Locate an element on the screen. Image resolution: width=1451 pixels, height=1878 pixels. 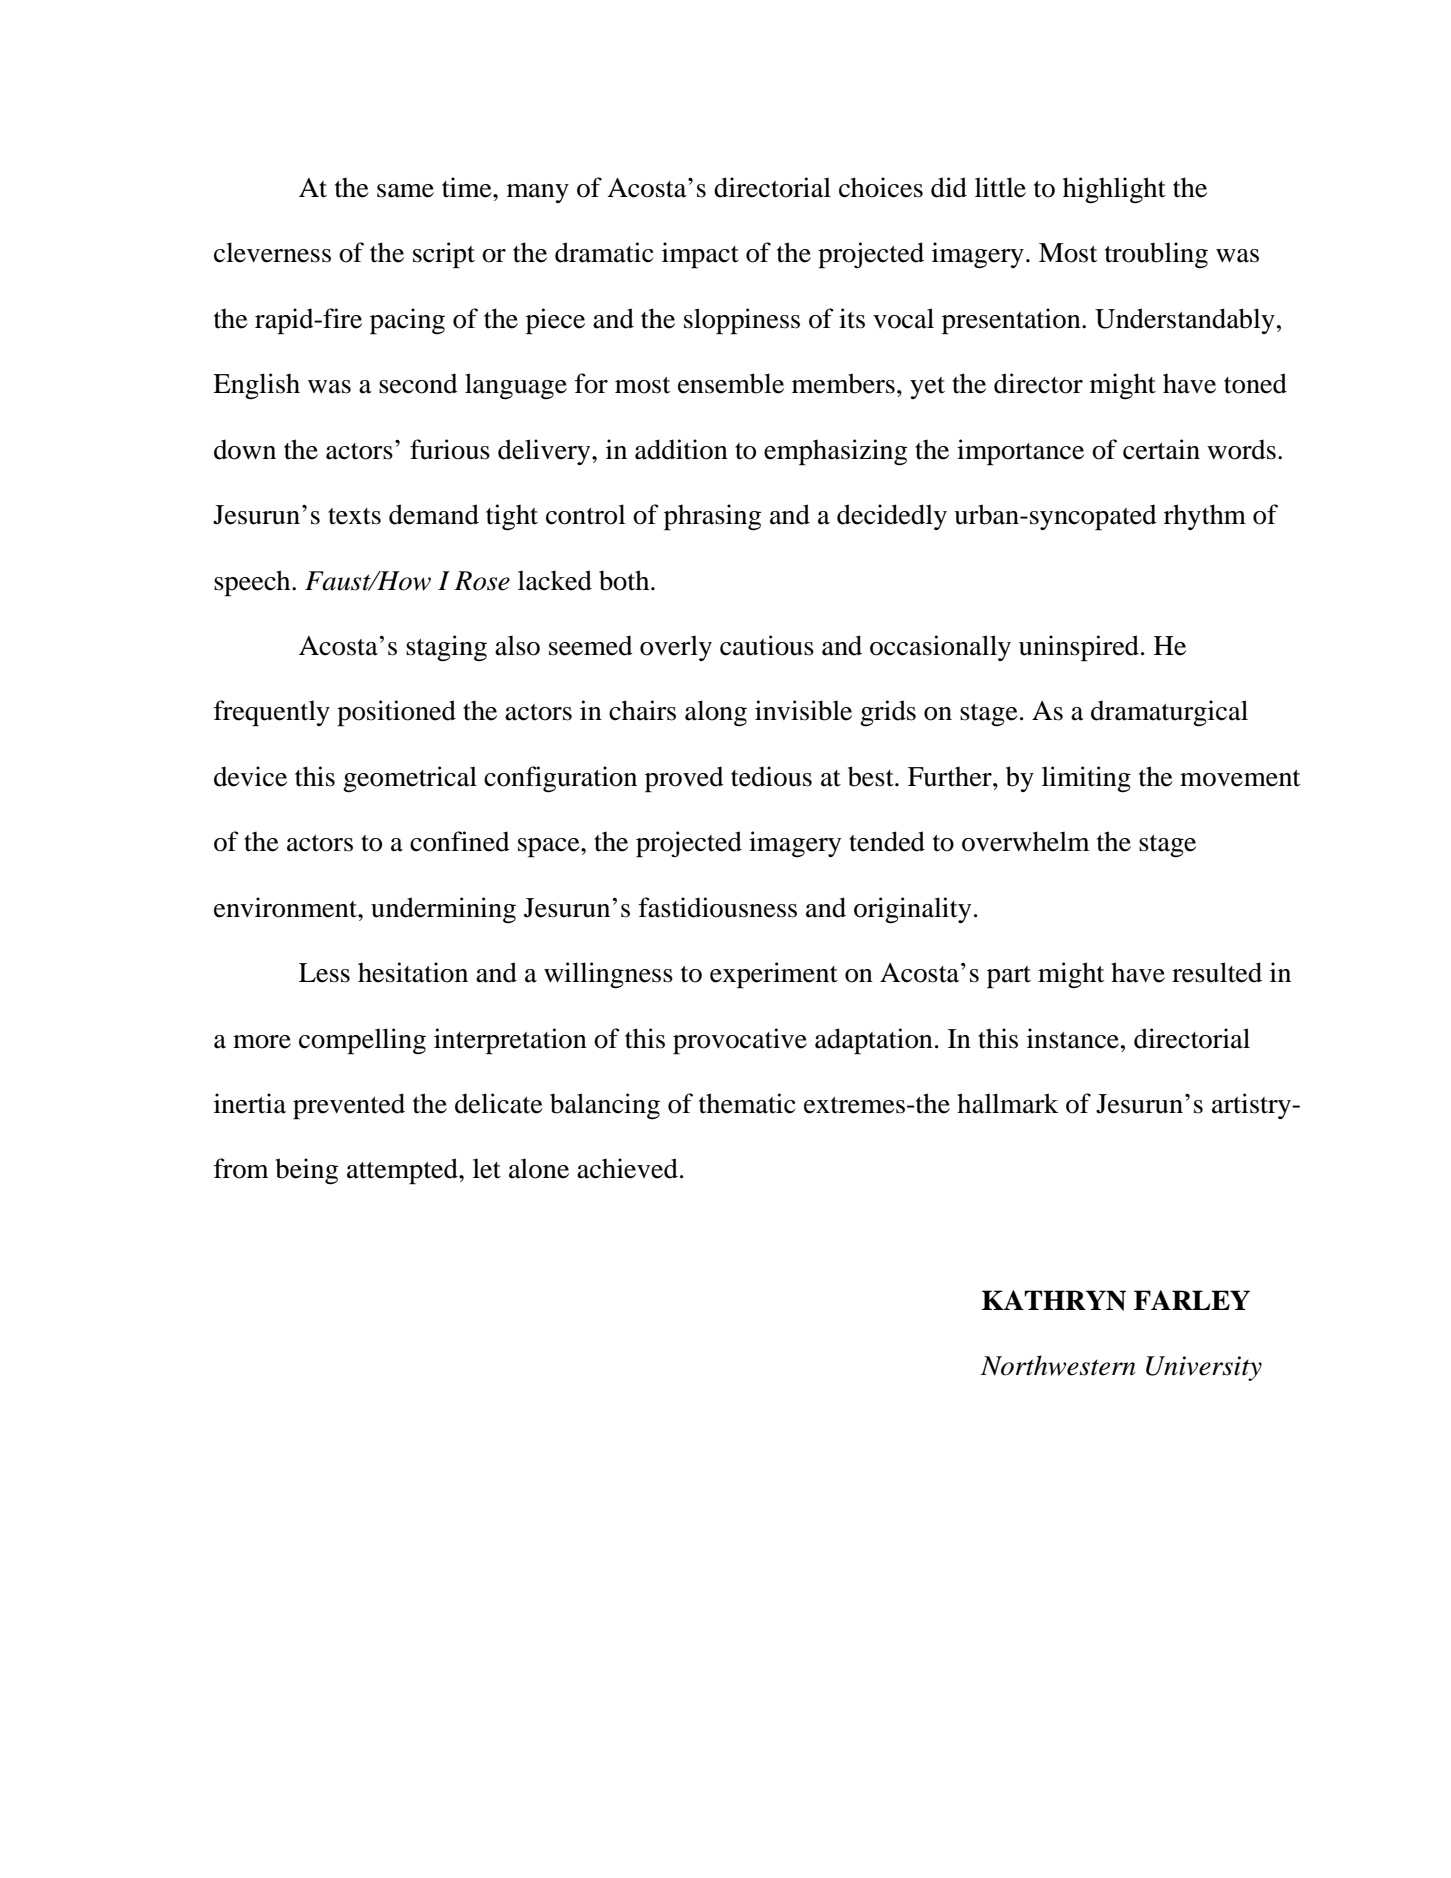
tedious is located at coordinates (771, 776).
